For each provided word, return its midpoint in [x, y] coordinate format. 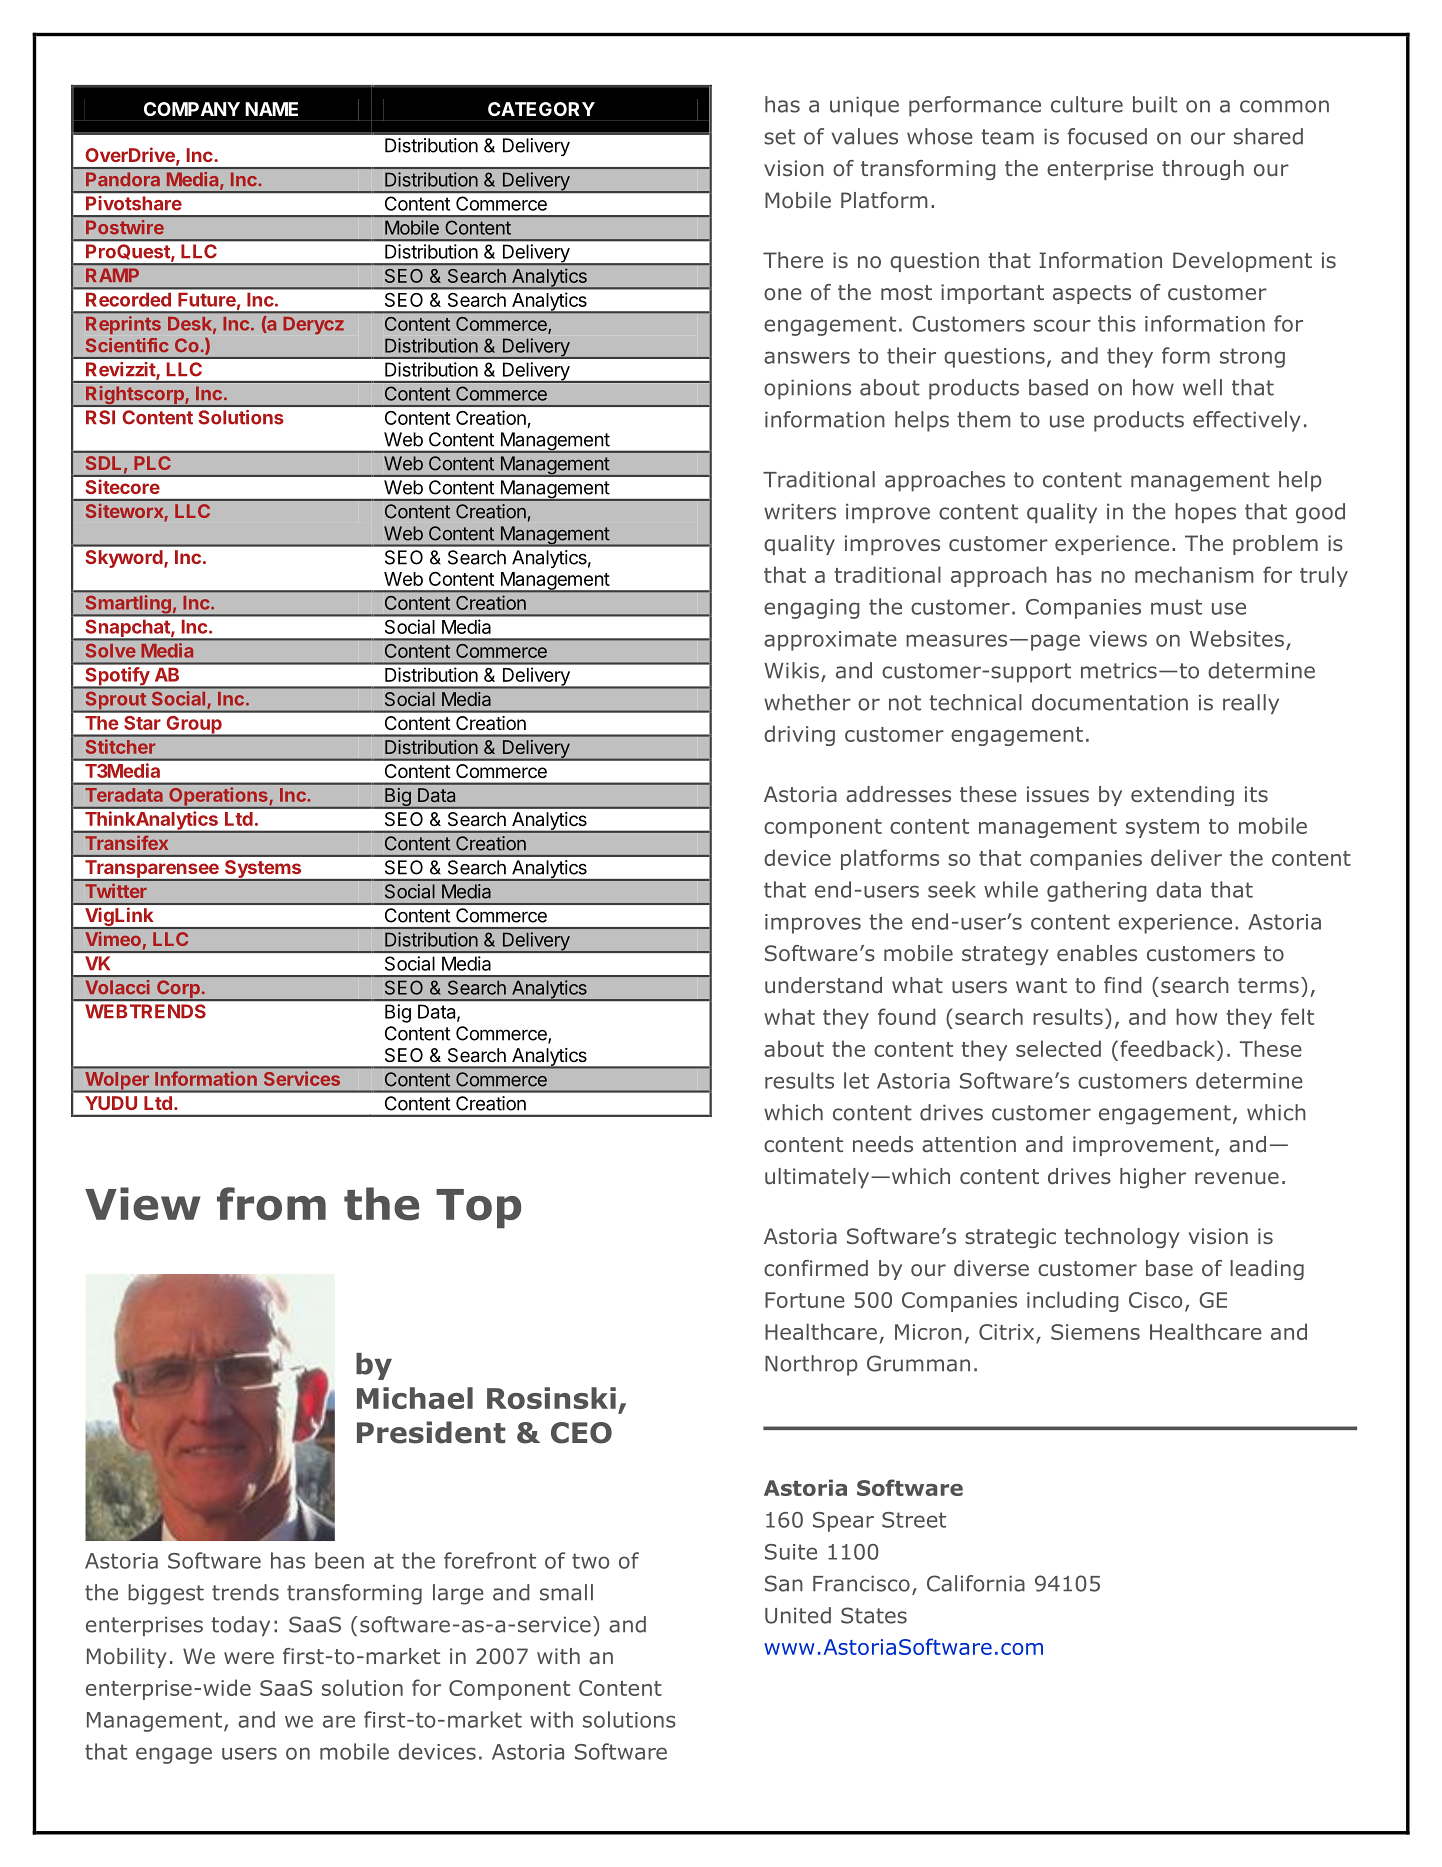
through [1203, 170]
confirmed [816, 1268]
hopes [1205, 513]
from [271, 1204]
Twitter [116, 891]
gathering [1097, 891]
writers [800, 512]
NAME [271, 109]
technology [1122, 1238]
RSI [100, 417]
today [240, 1626]
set [779, 137]
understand [823, 985]
